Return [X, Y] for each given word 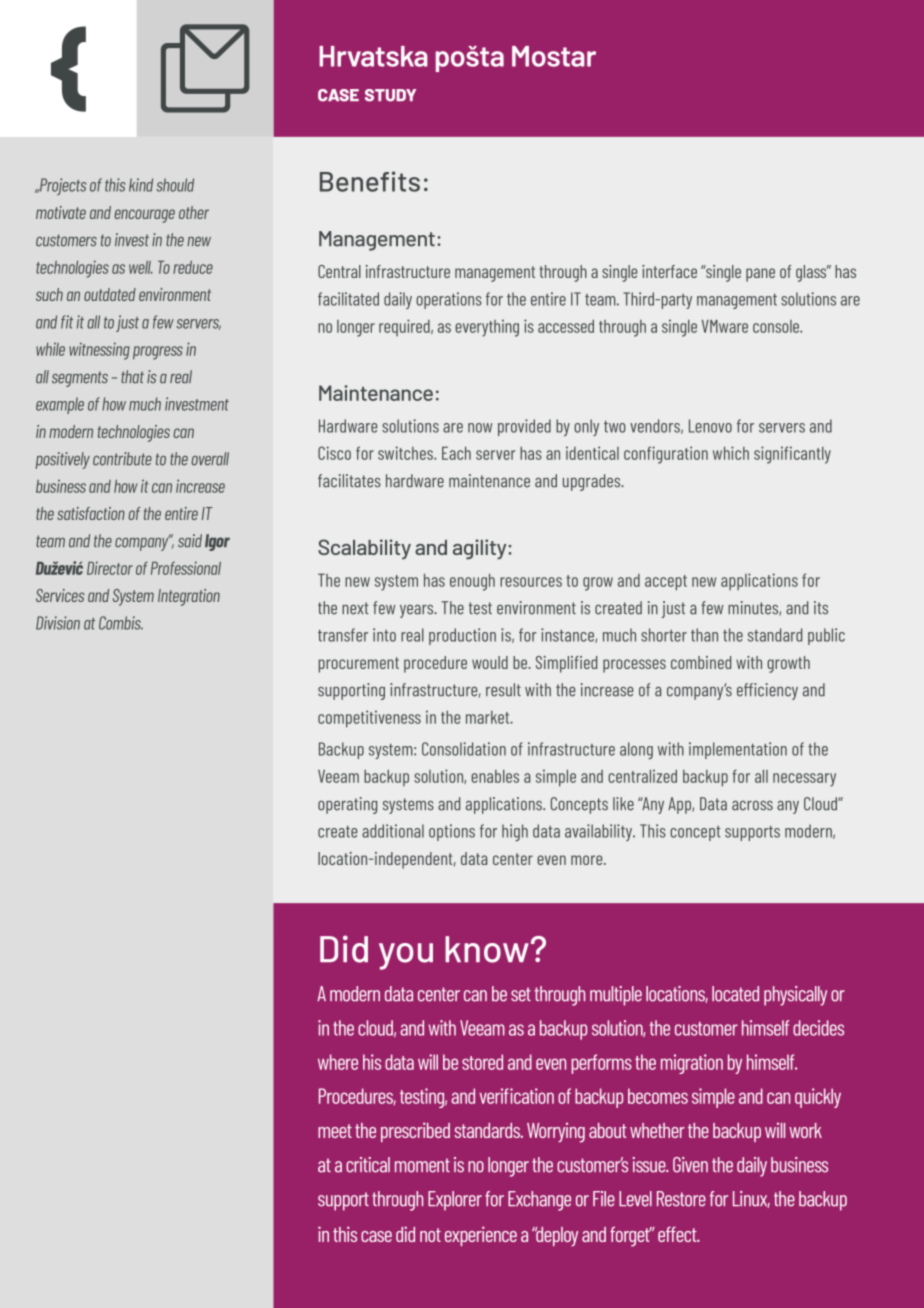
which [731, 453]
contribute [122, 459]
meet [335, 1131]
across [752, 805]
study [390, 95]
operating [347, 805]
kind [141, 185]
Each [456, 453]
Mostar [554, 56]
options [452, 832]
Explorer [455, 1201]
